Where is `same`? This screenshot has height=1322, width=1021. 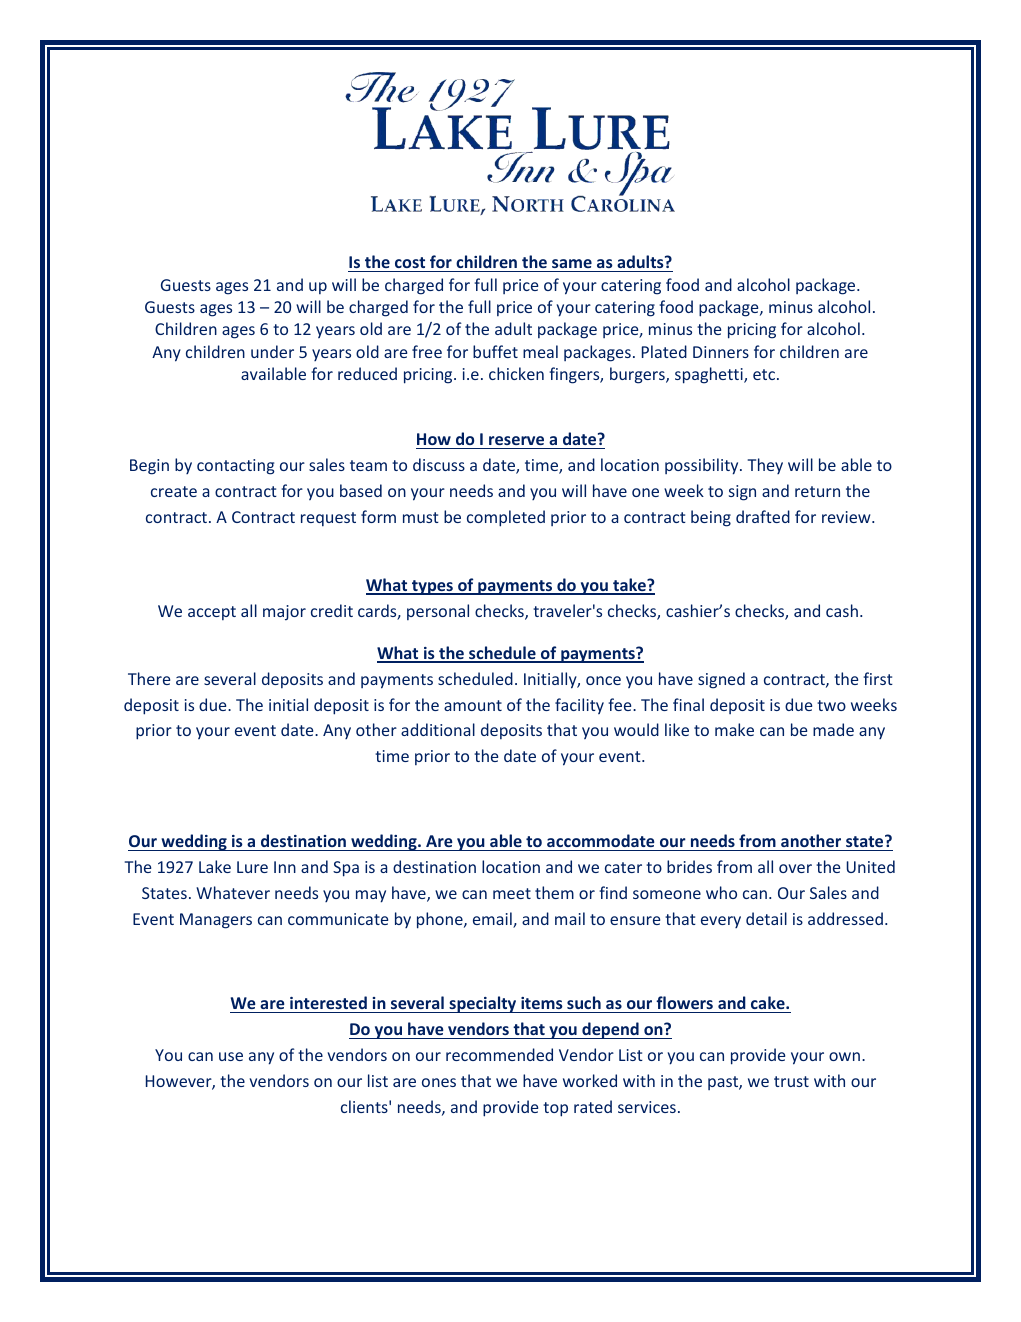 same is located at coordinates (572, 263).
